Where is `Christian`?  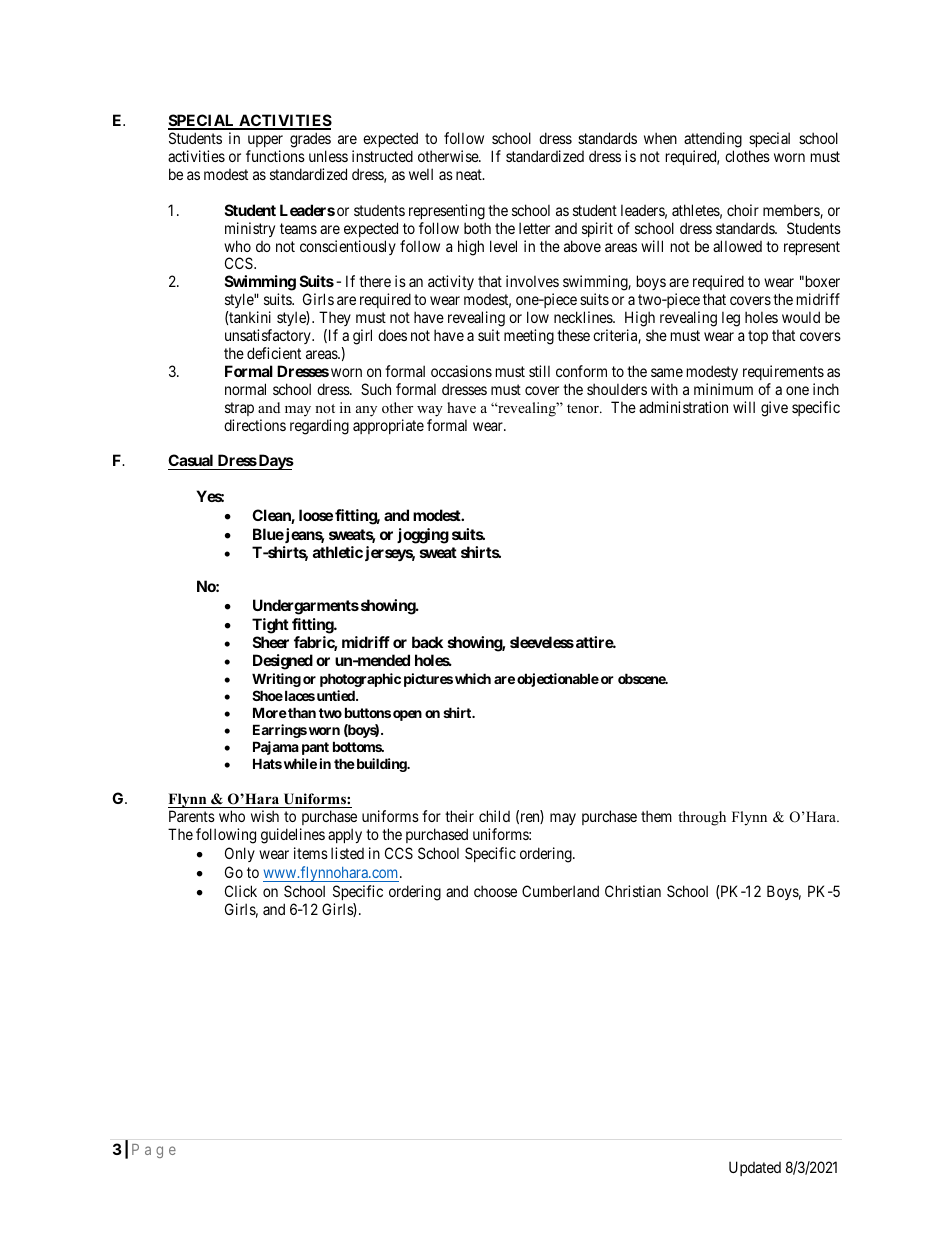
Christian is located at coordinates (633, 891).
